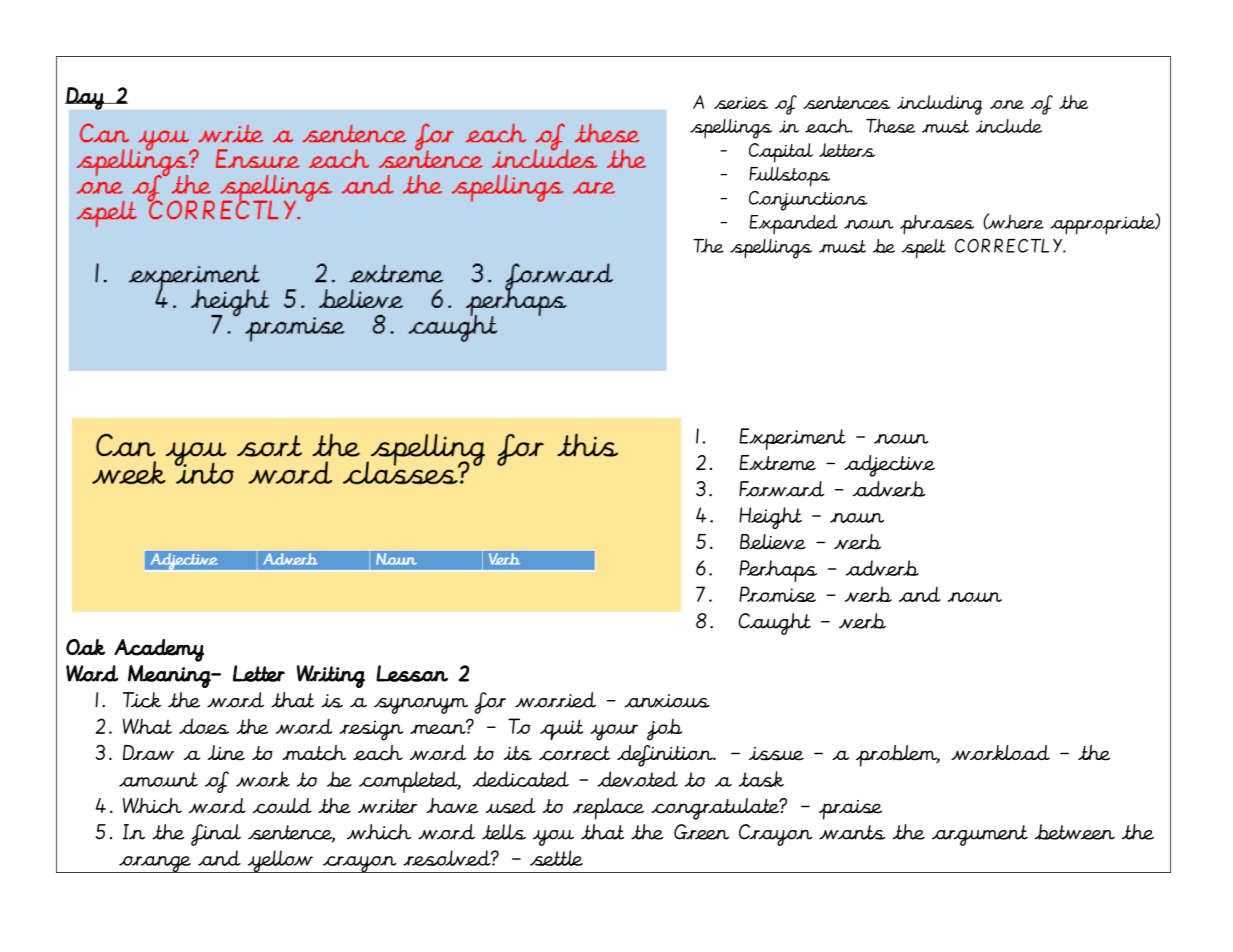  What do you see at coordinates (741, 103) in the page?
I see `series` at bounding box center [741, 103].
